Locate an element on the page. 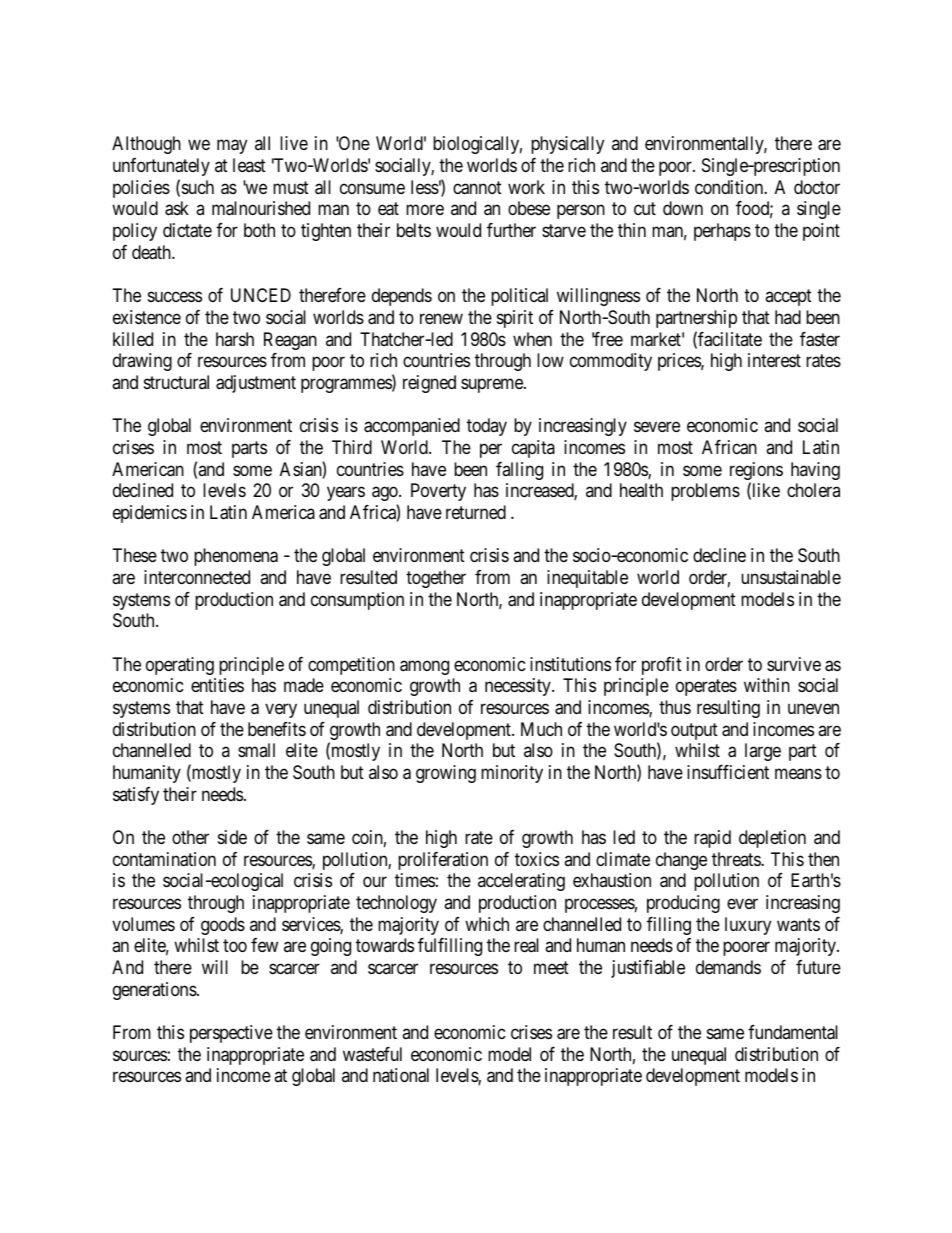 The image size is (952, 1233). national is located at coordinates (401, 1075).
